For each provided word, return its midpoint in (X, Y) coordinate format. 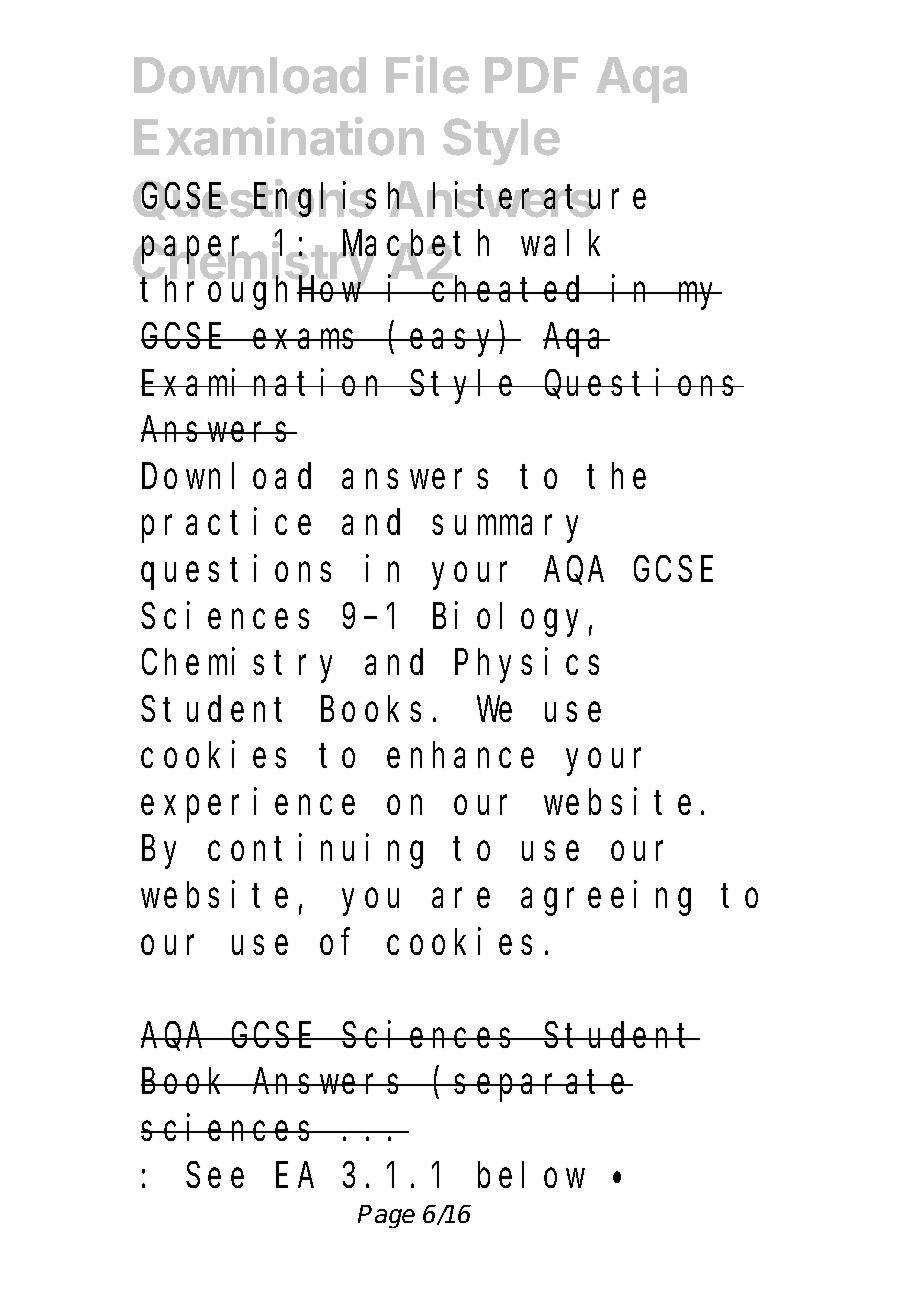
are (461, 898)
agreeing (606, 899)
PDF (531, 75)
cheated (510, 289)
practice (226, 526)
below (531, 1175)
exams (308, 339)
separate (543, 1087)
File (427, 74)
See (215, 1176)
